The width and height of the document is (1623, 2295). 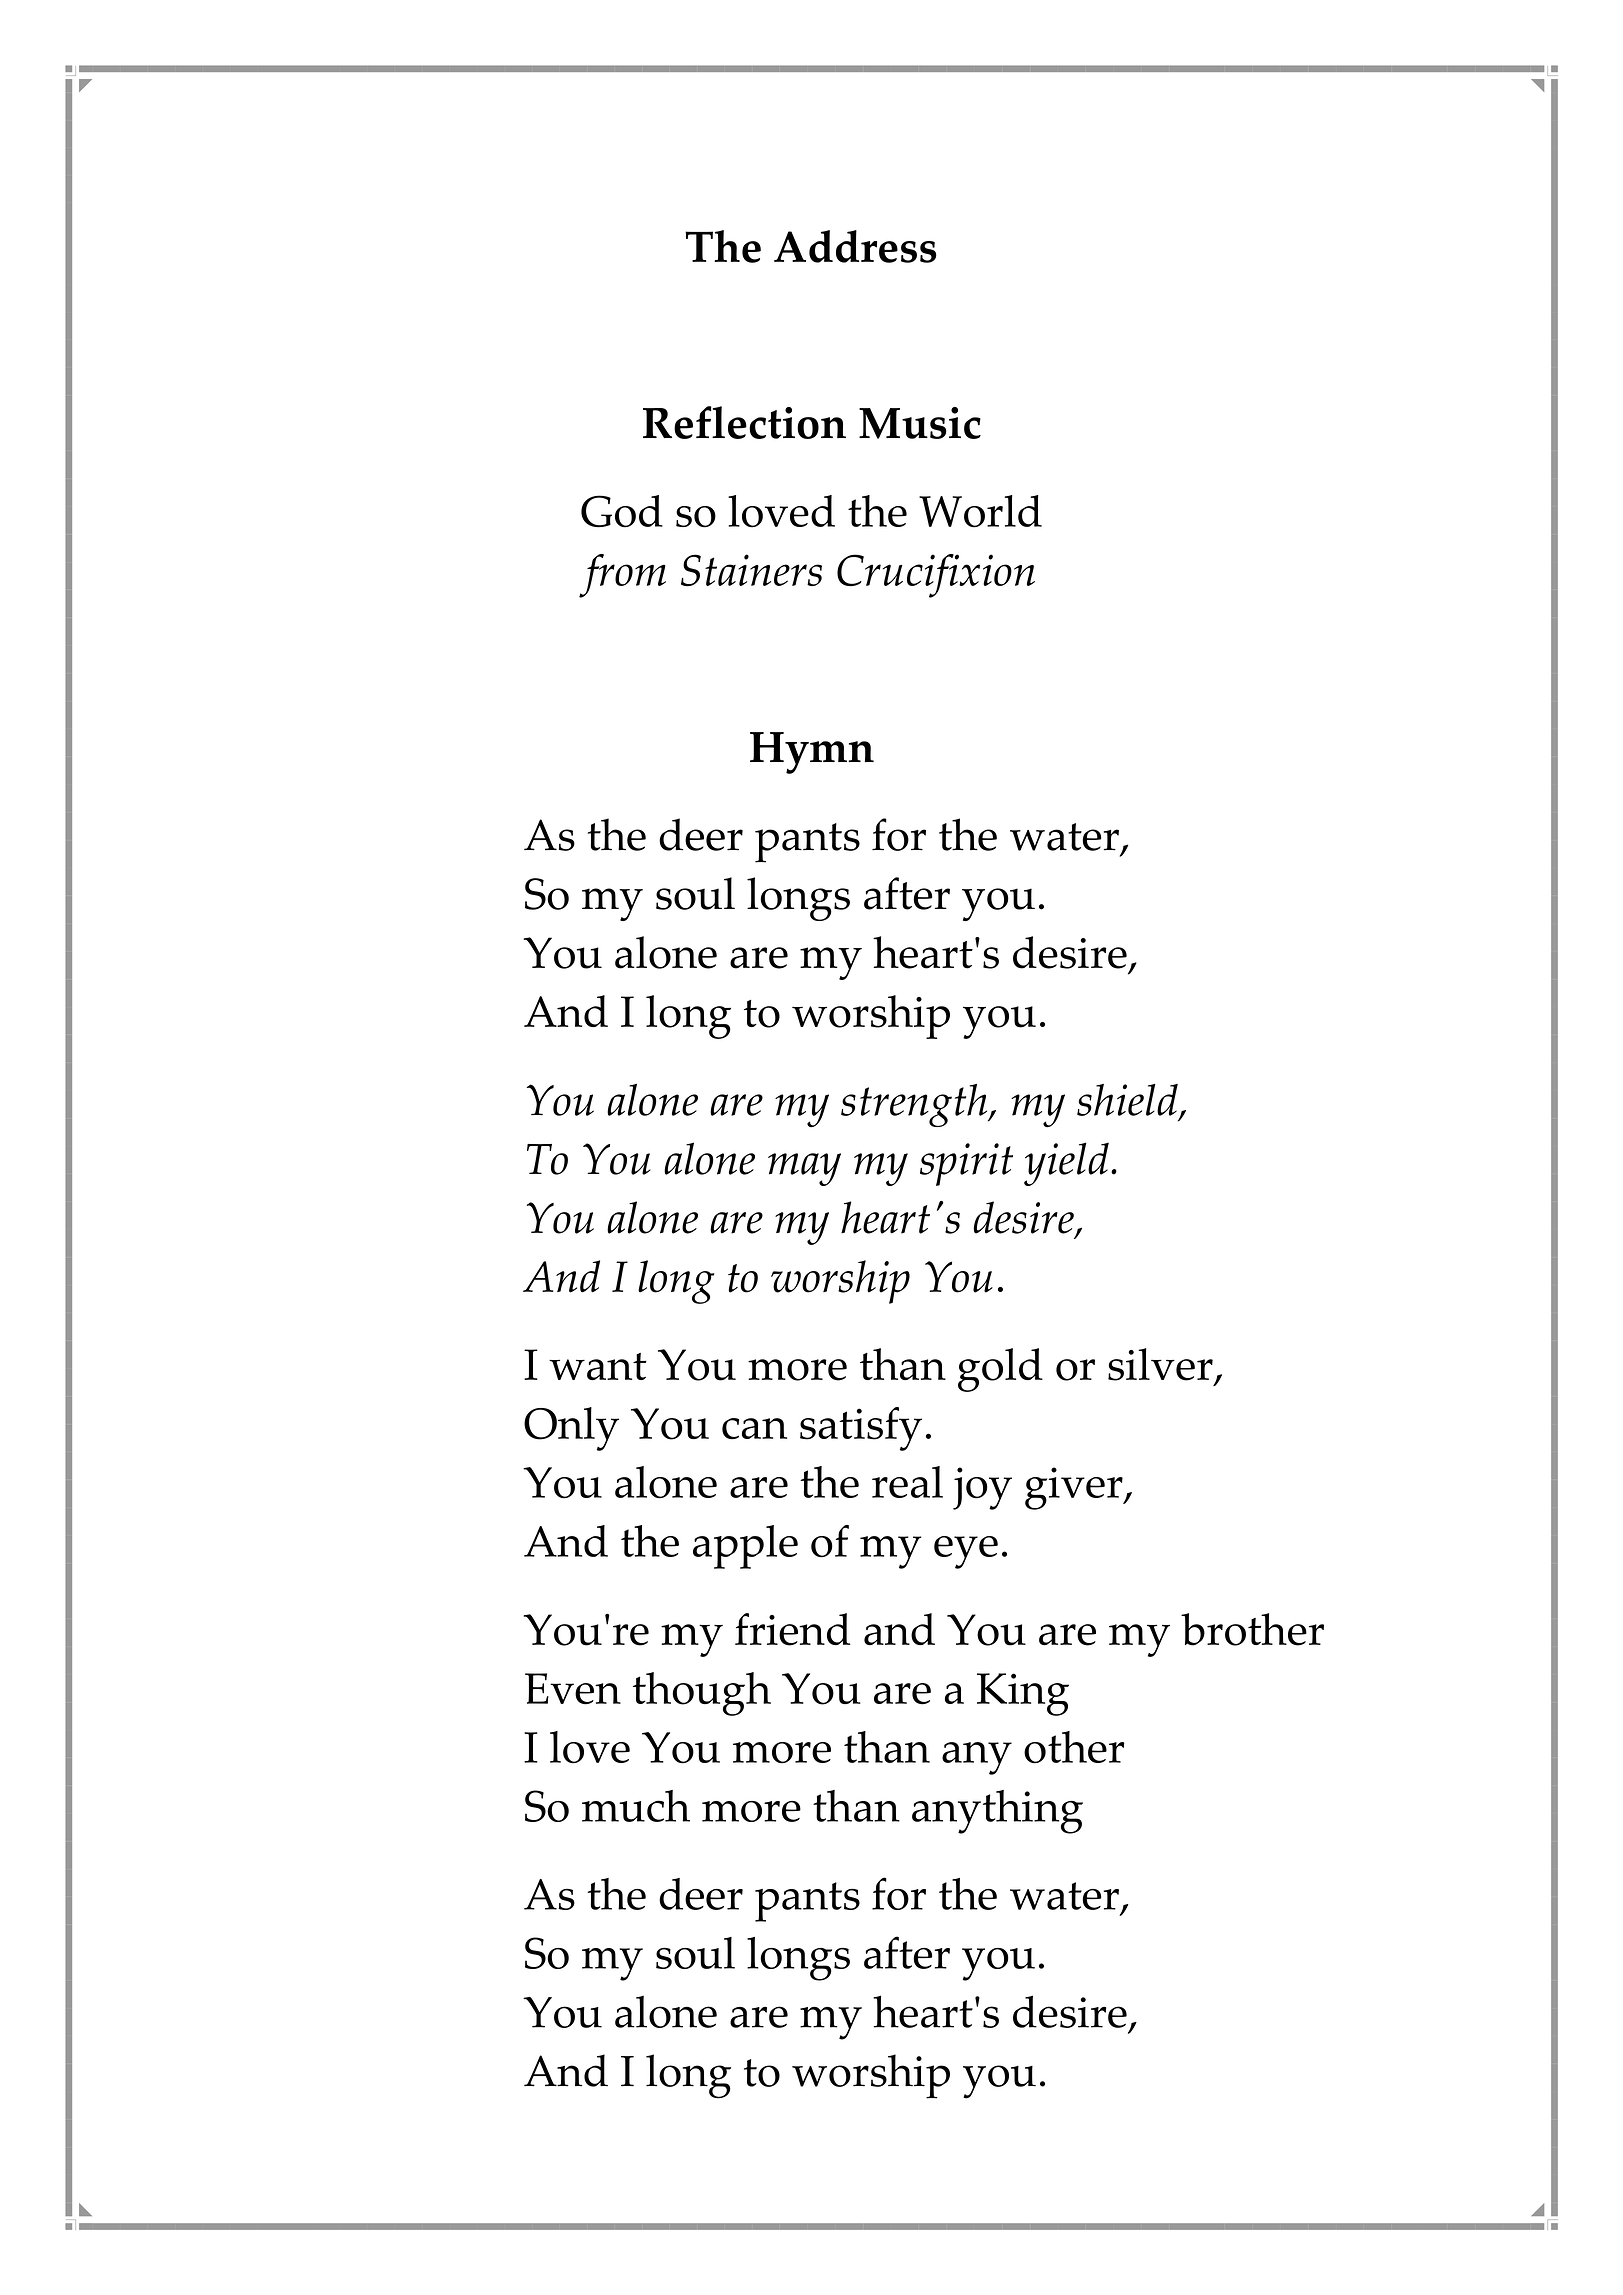 What do you see at coordinates (622, 576) in the document?
I see `from` at bounding box center [622, 576].
